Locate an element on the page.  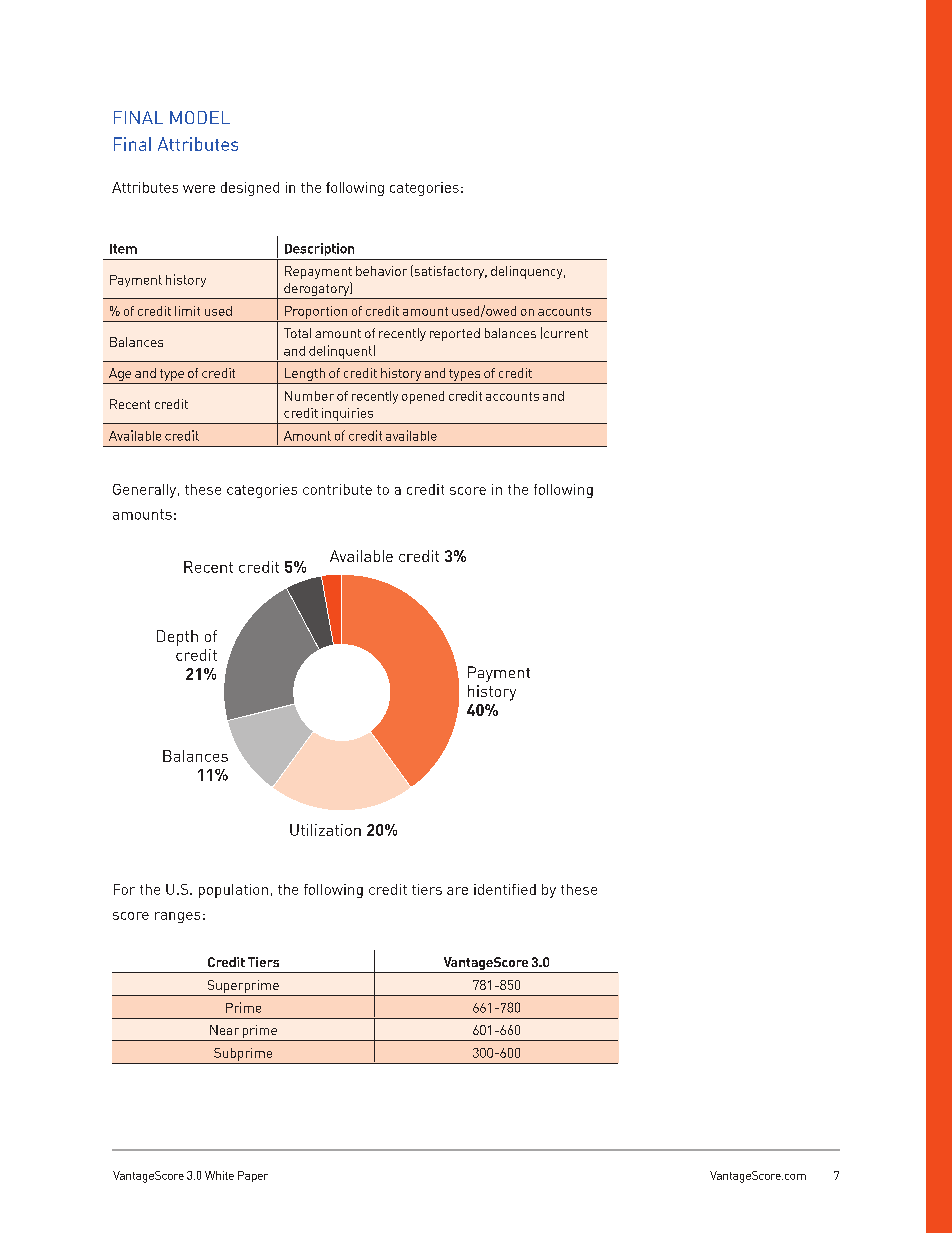
Utilization is located at coordinates (325, 830).
